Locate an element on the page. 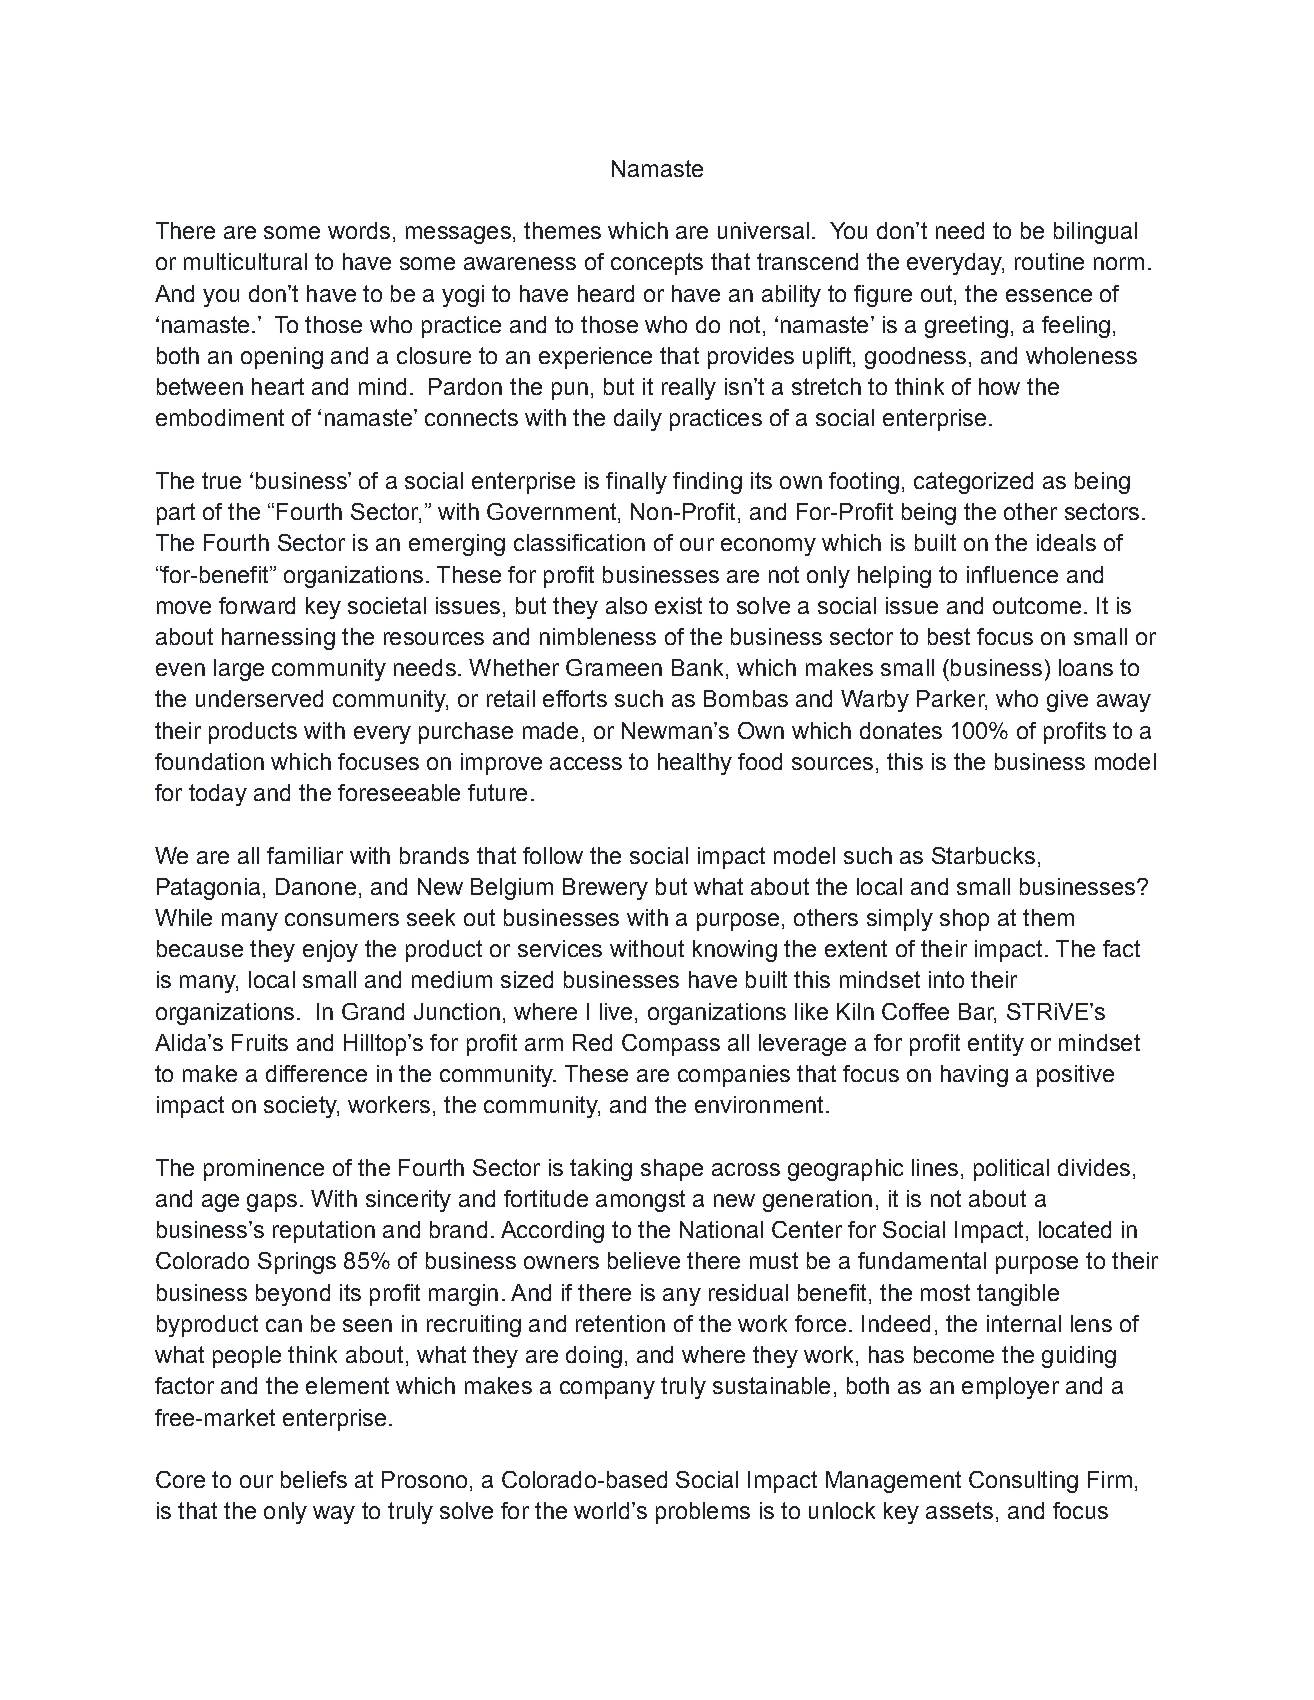 This image has height=1700, width=1314. difference is located at coordinates (316, 1073).
